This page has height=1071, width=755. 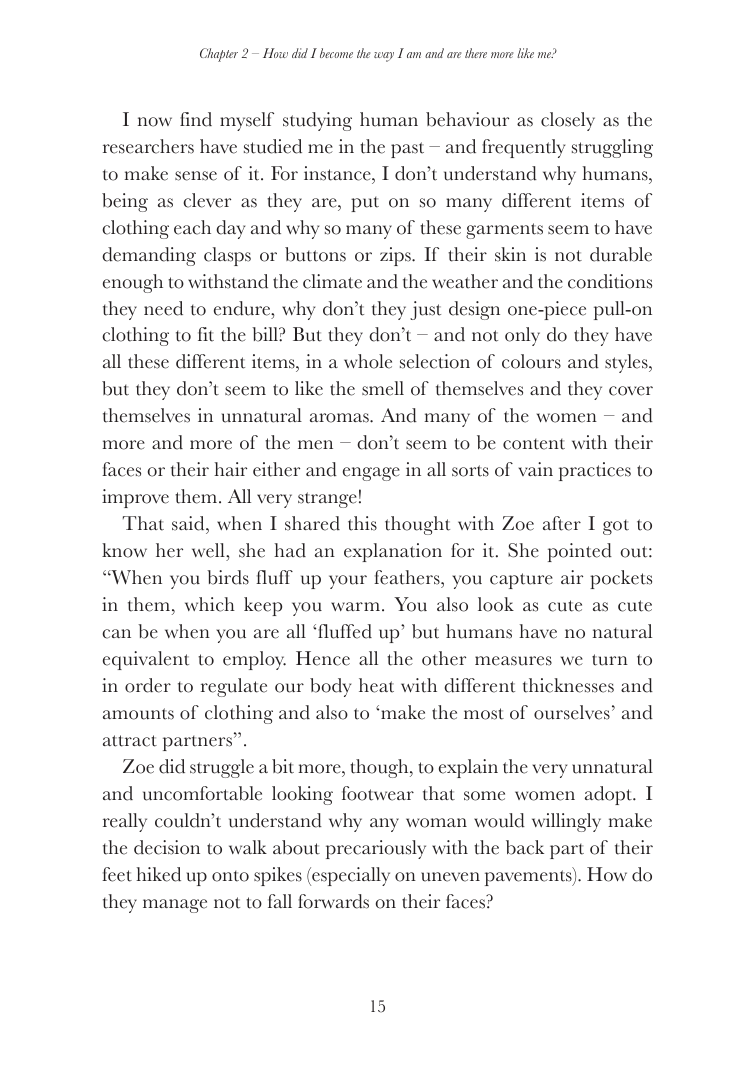 What do you see at coordinates (135, 498) in the page?
I see `improve` at bounding box center [135, 498].
